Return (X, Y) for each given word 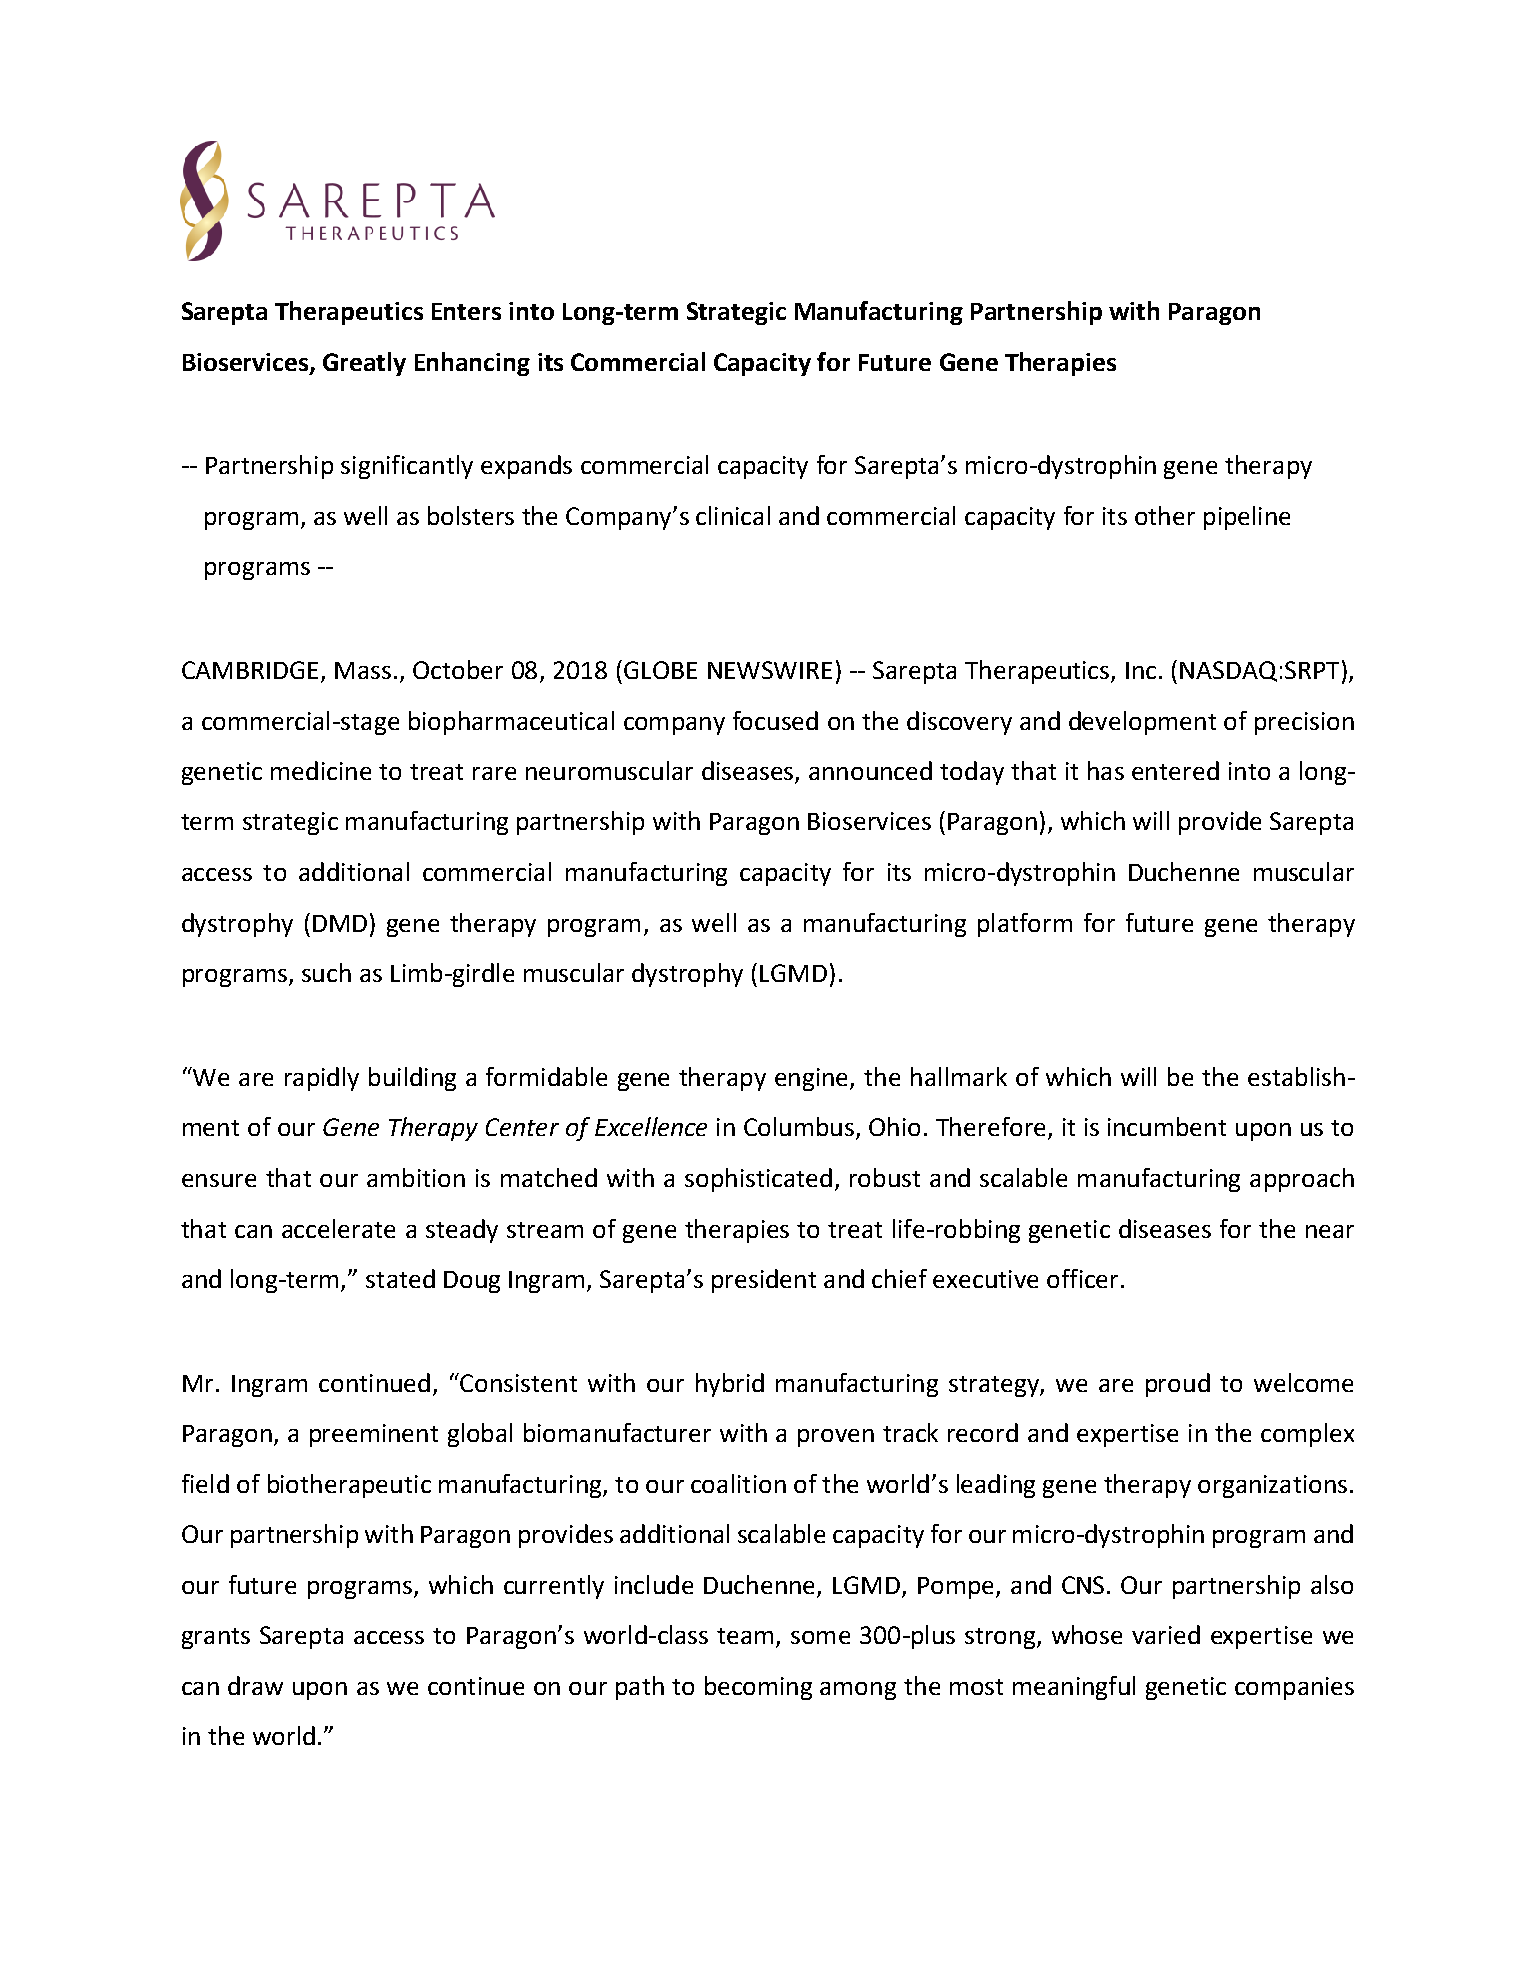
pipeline (1247, 518)
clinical (733, 515)
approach (1302, 1180)
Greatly (364, 364)
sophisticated (758, 1180)
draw (255, 1685)
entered (1175, 770)
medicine (321, 770)
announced (870, 770)
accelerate (338, 1228)
